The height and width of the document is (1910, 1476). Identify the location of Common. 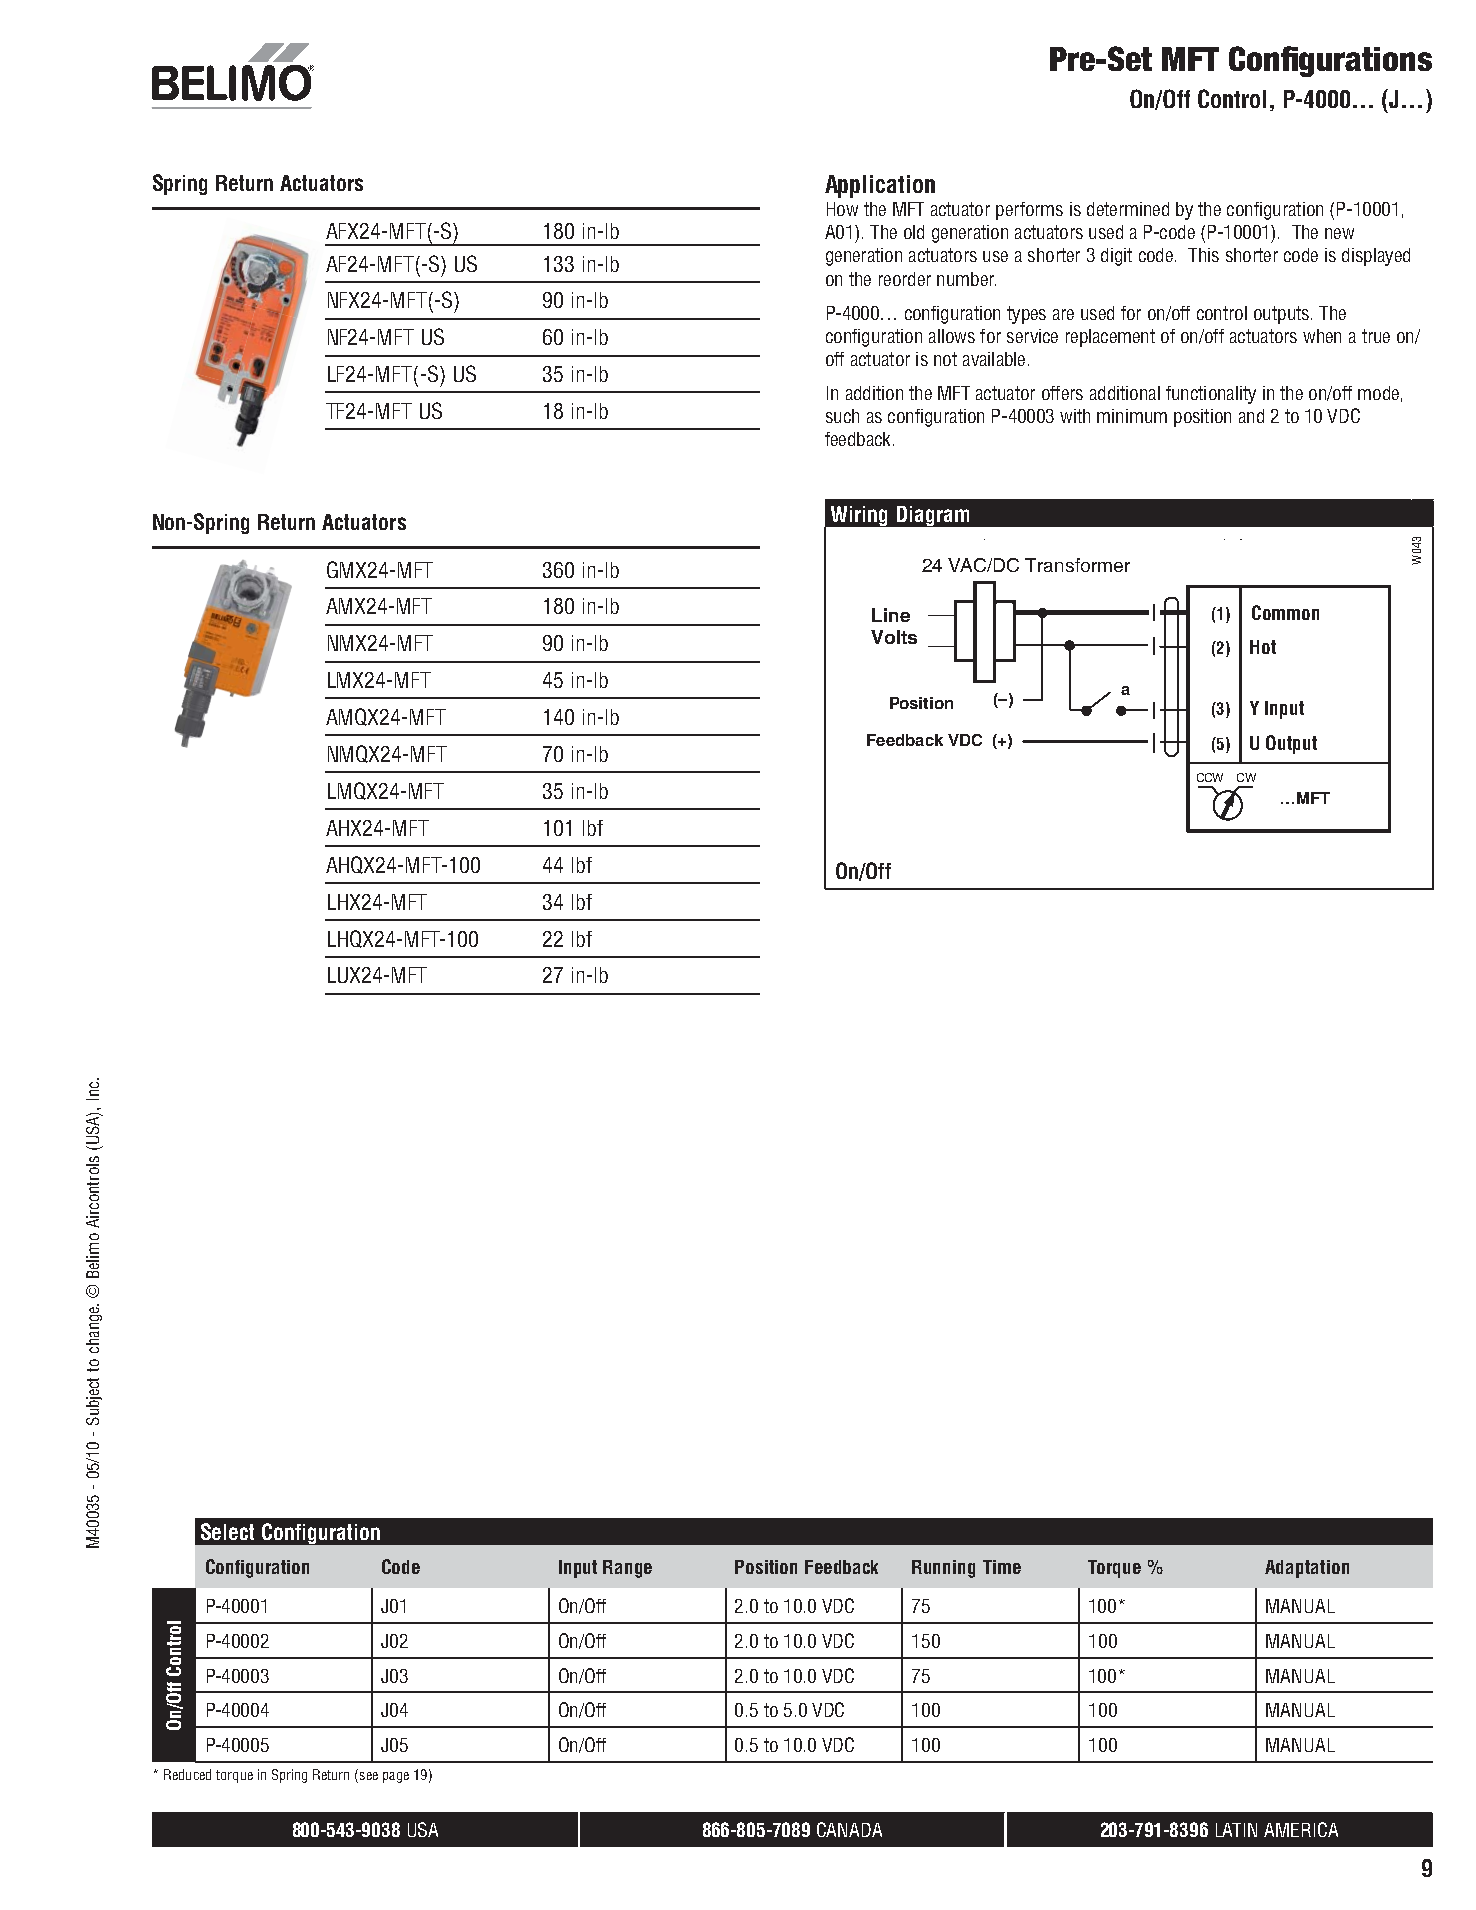
(1285, 612).
